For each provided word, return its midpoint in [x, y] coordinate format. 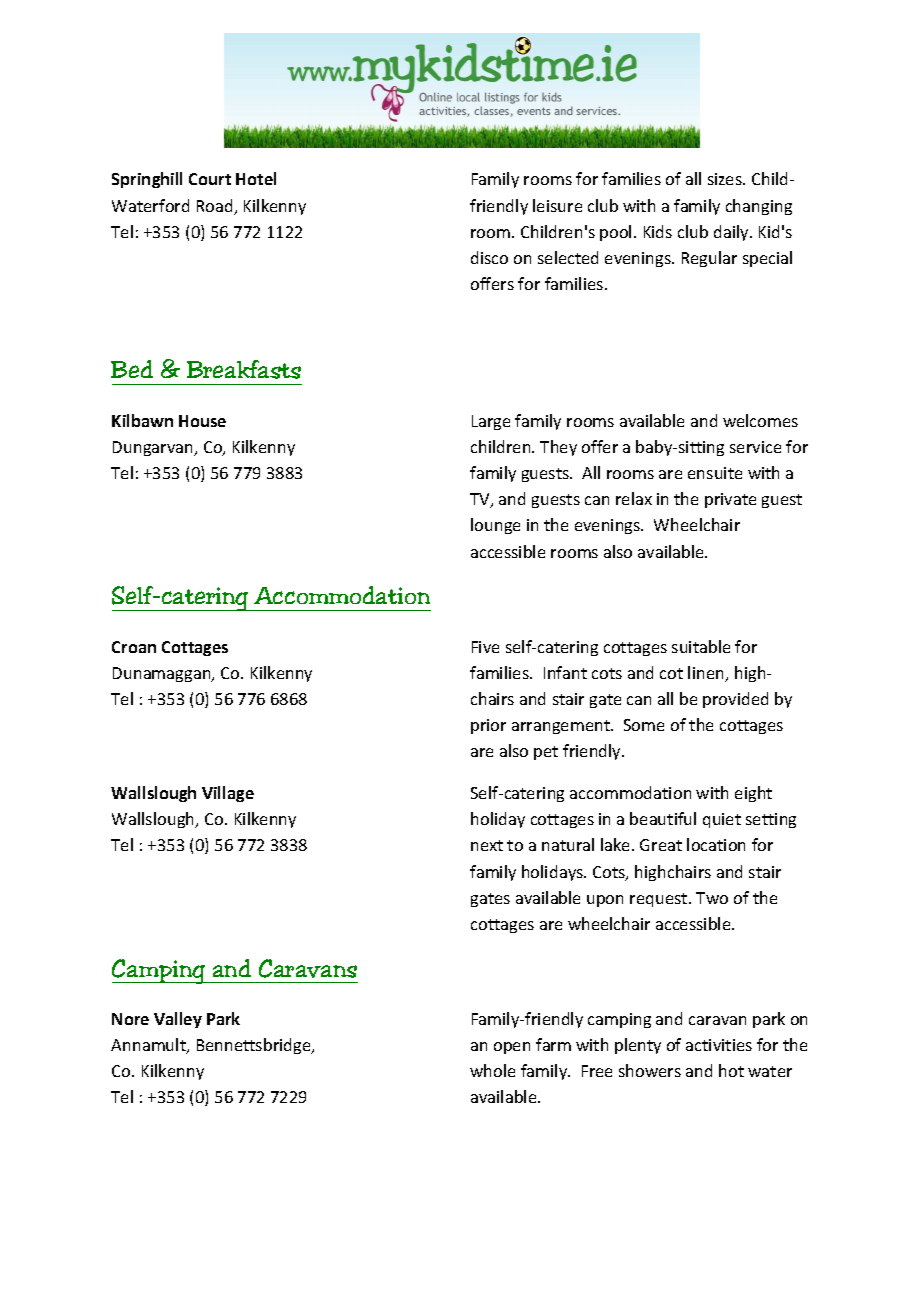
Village [228, 794]
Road [216, 207]
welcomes [760, 420]
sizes [726, 179]
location [716, 844]
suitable [701, 646]
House [202, 421]
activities [719, 1045]
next [487, 845]
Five [485, 647]
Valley [178, 1020]
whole [492, 1070]
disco [489, 257]
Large [491, 422]
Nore [130, 1019]
